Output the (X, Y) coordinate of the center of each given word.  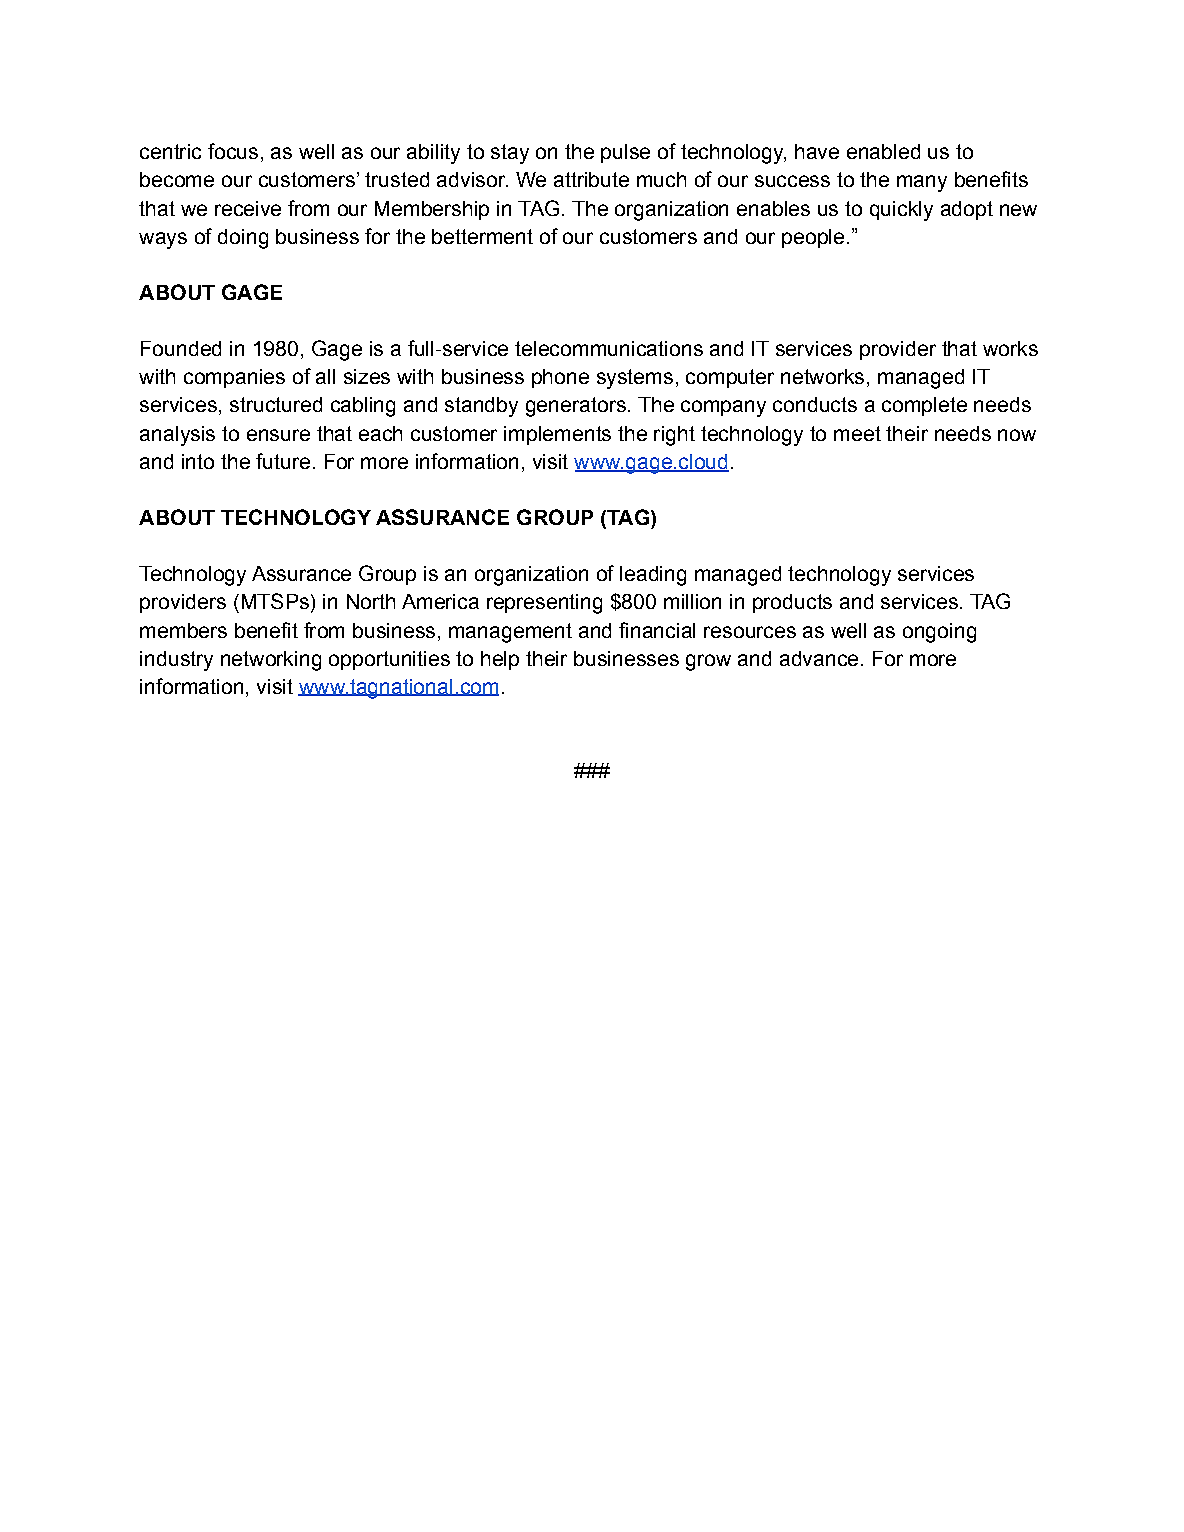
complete (924, 406)
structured (276, 404)
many (922, 183)
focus (233, 151)
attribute (591, 179)
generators (576, 407)
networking (271, 661)
